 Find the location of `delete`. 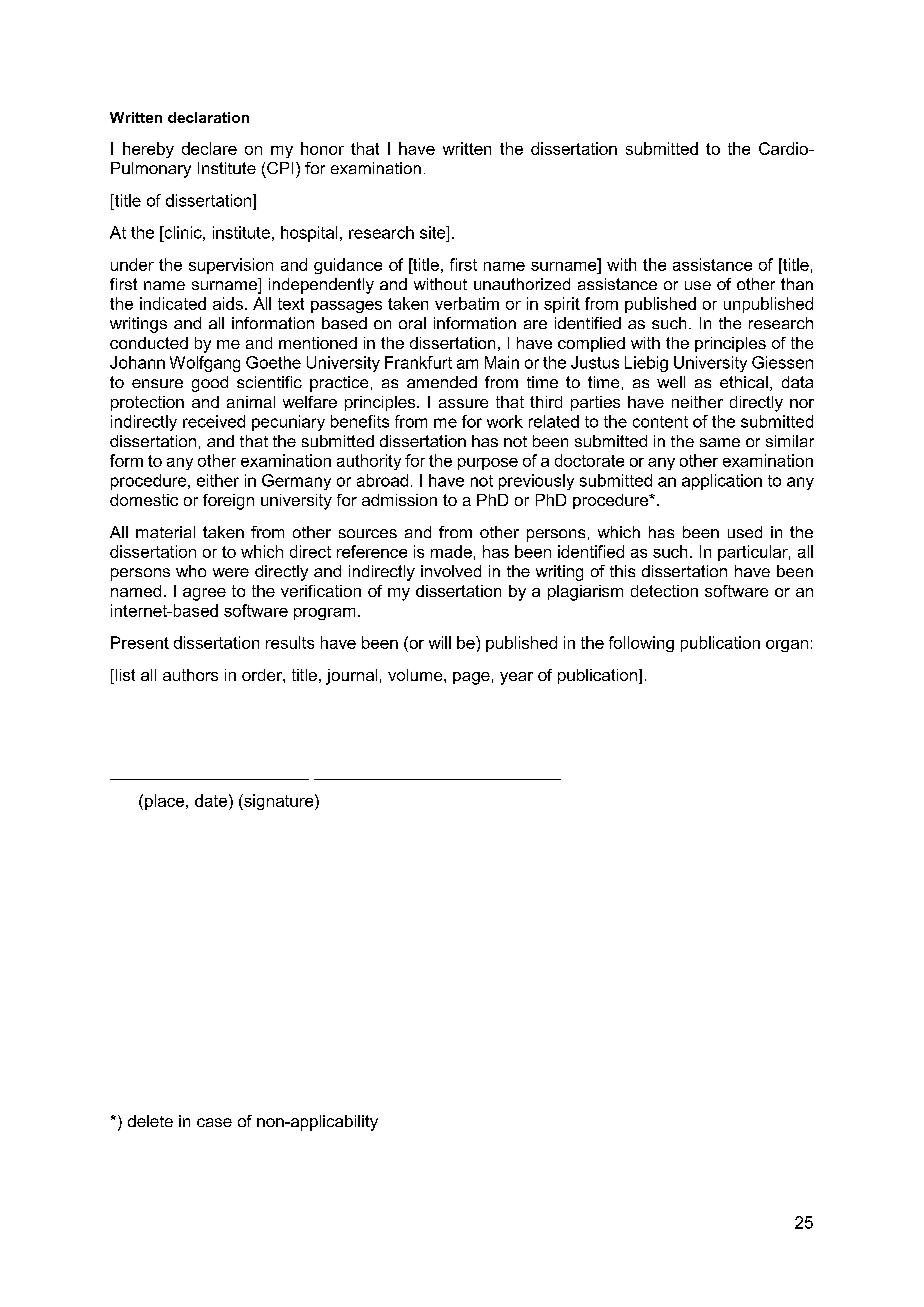

delete is located at coordinates (150, 1121).
